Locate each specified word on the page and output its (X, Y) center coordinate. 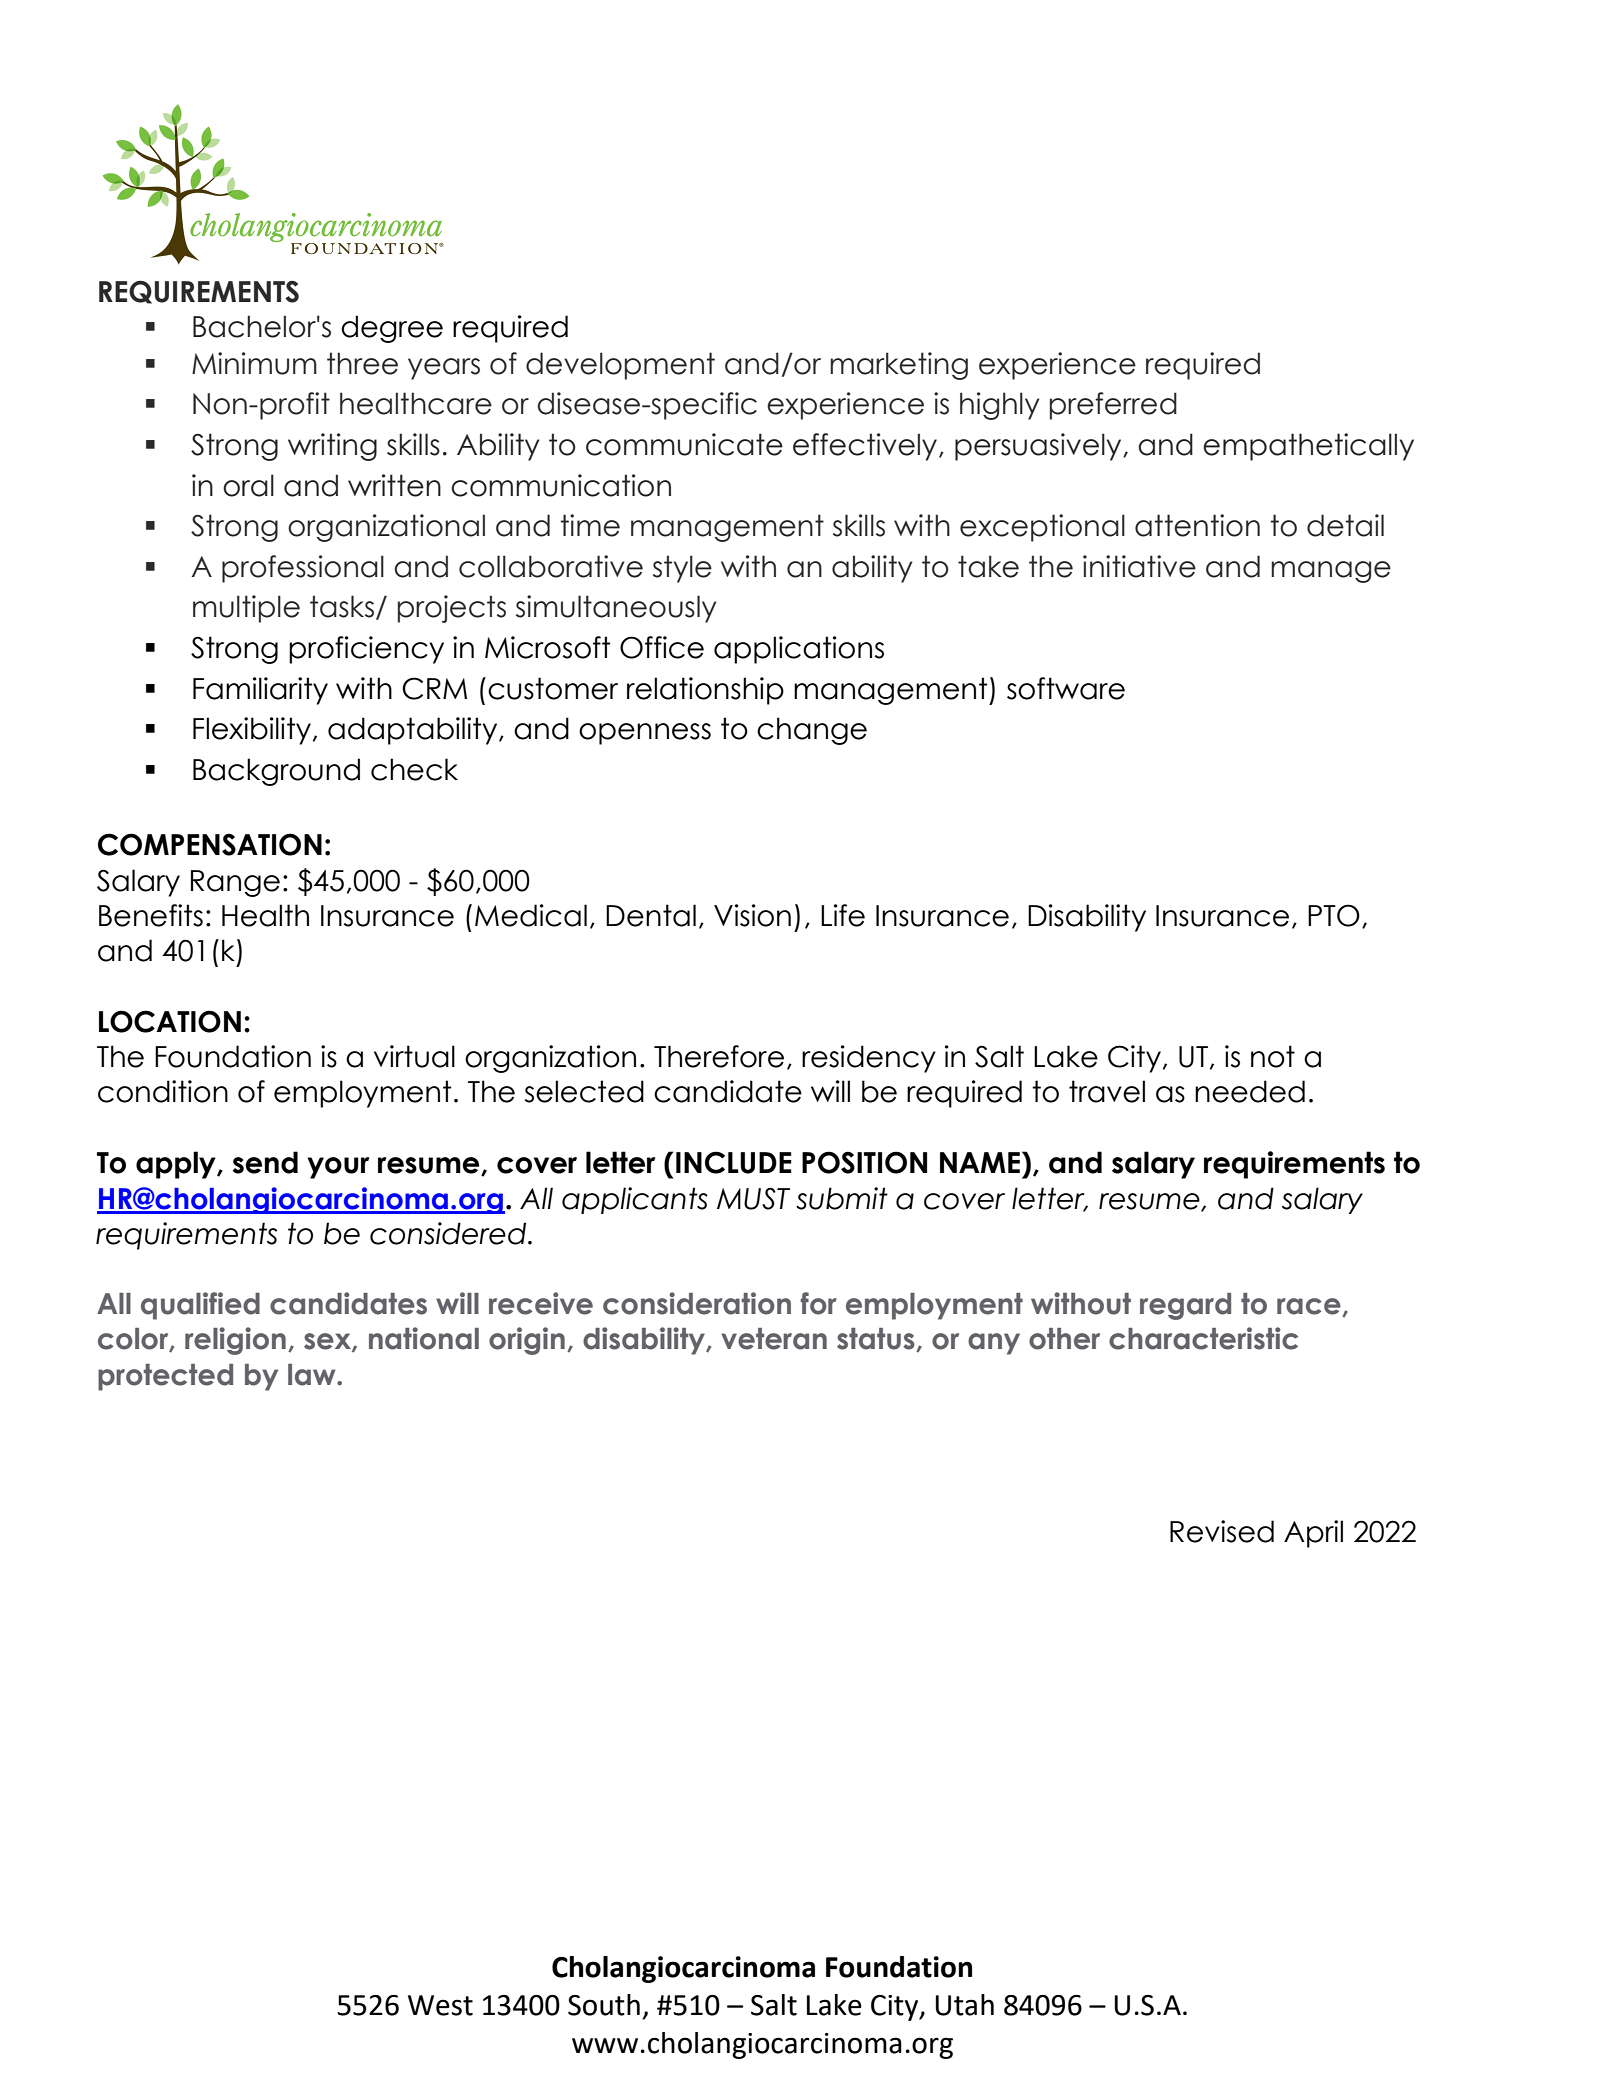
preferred (1113, 406)
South (604, 2005)
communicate (684, 444)
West (440, 2005)
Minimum (254, 363)
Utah (965, 2005)
